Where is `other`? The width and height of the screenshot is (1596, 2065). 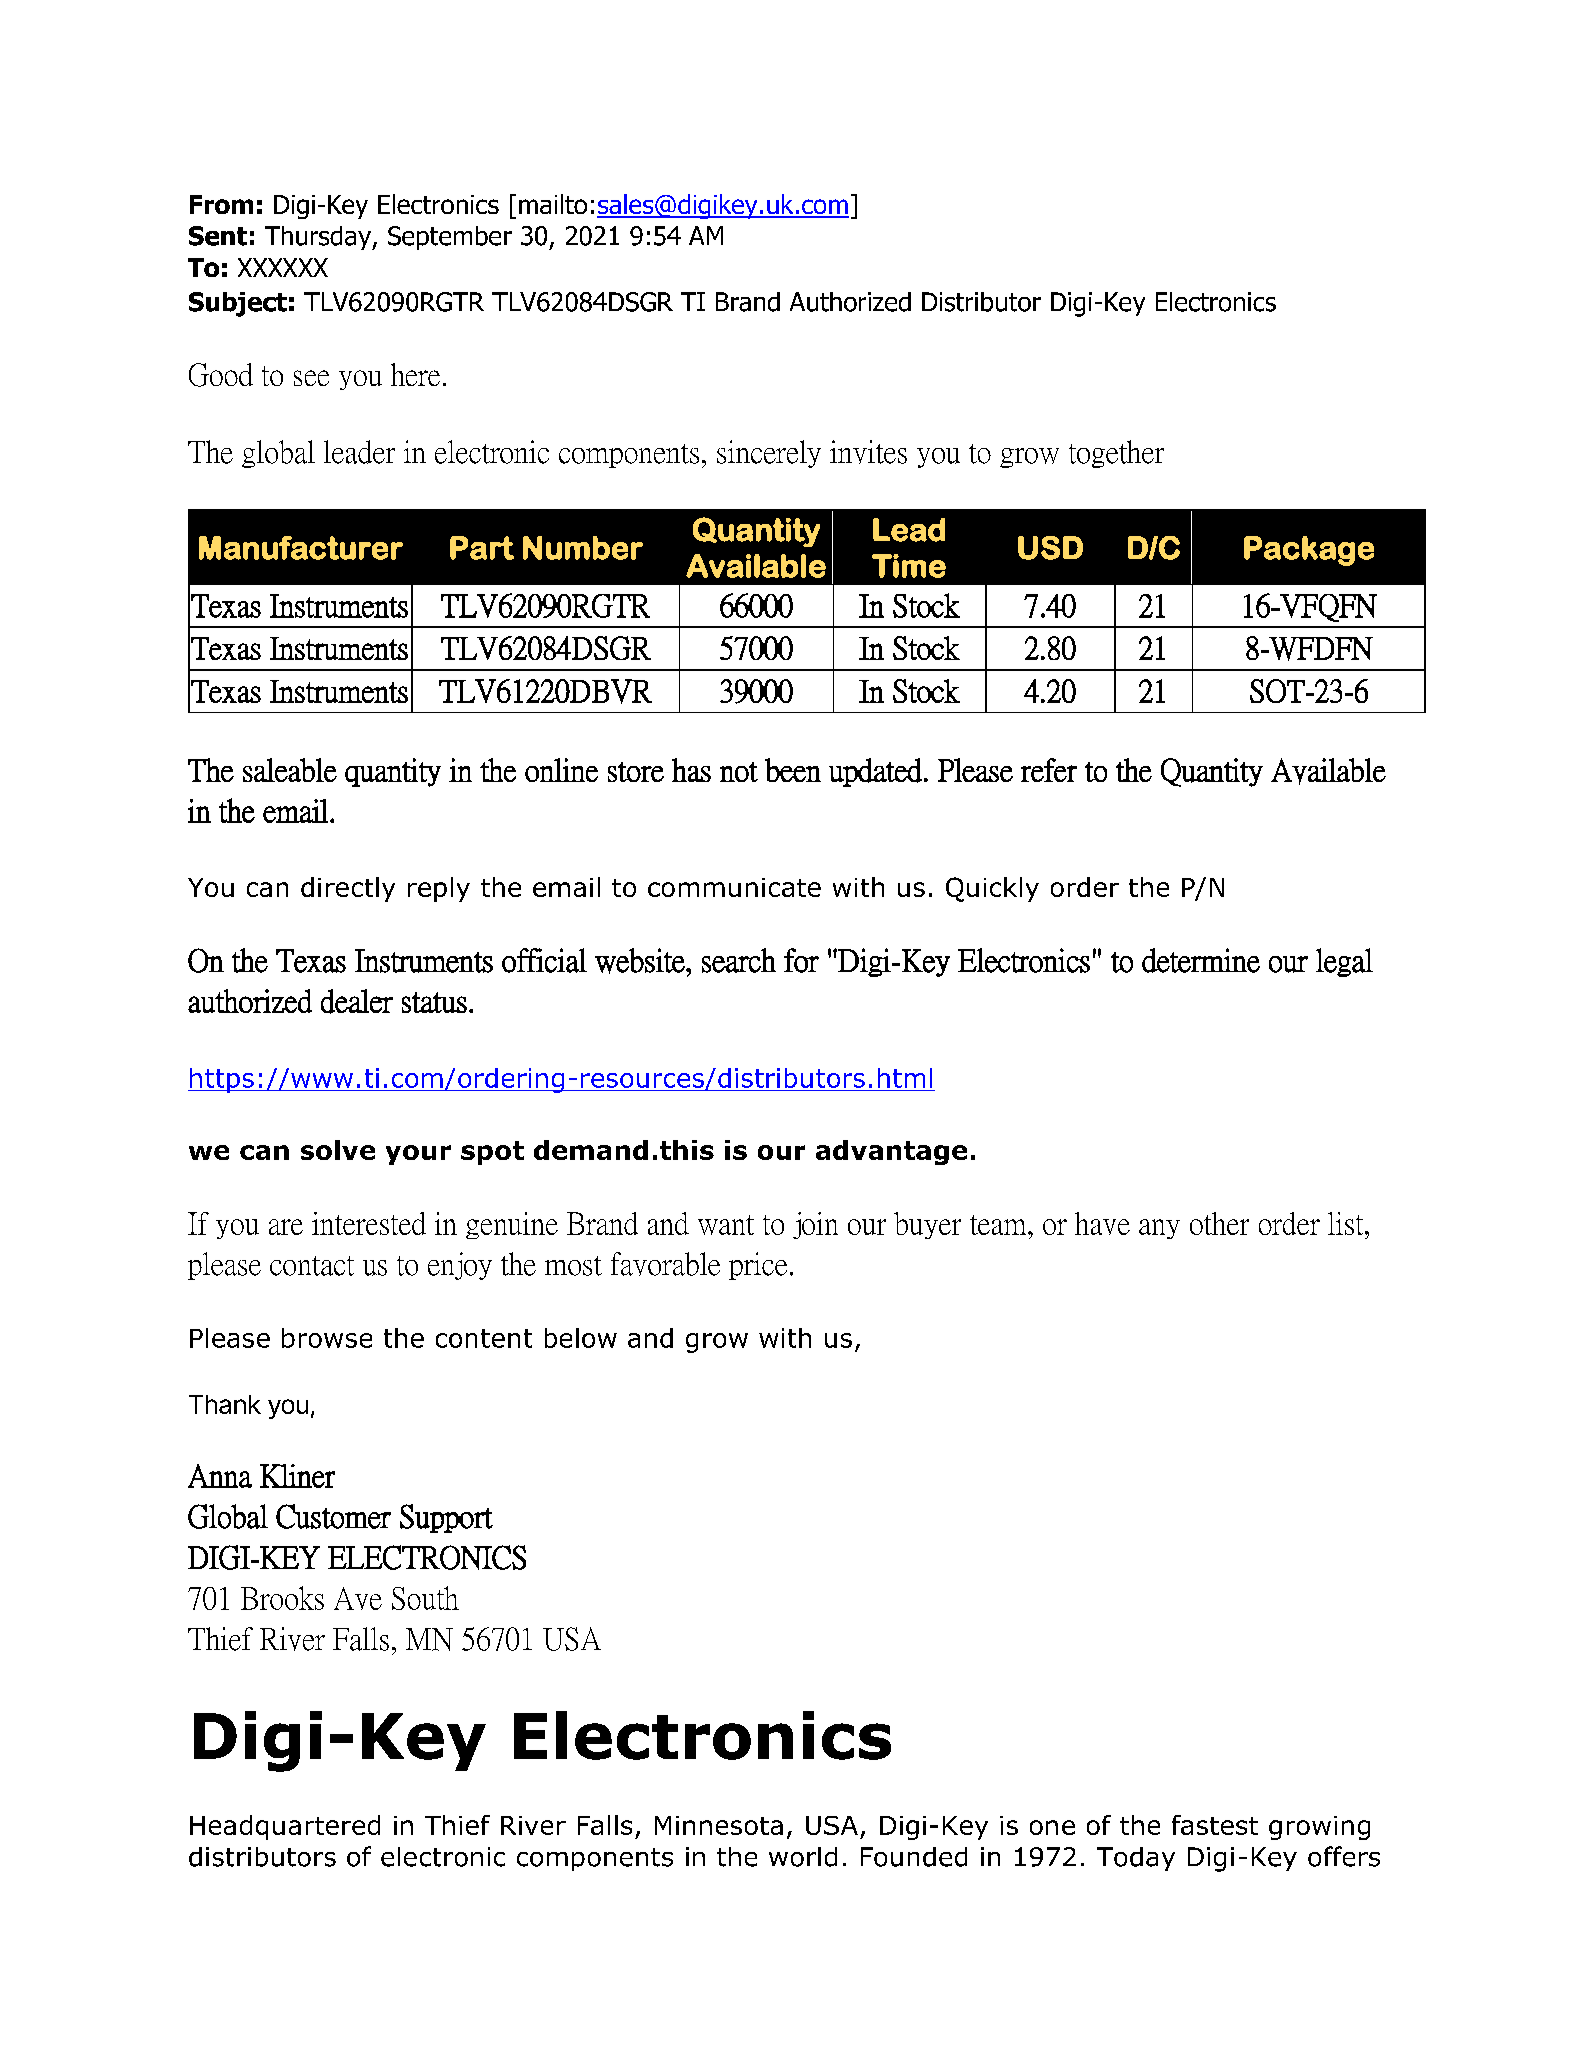
other is located at coordinates (1219, 1223).
